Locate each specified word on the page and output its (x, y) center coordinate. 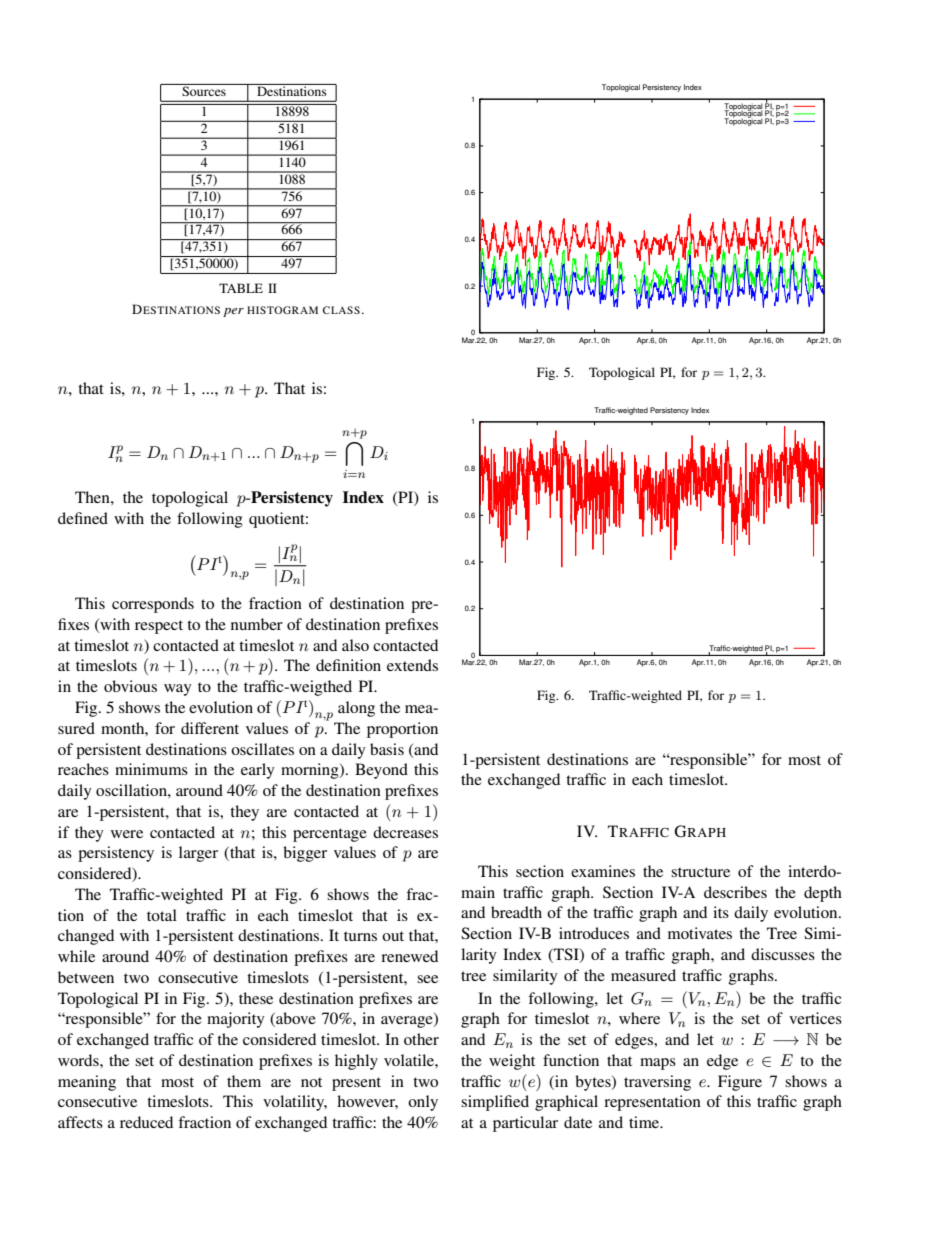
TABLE (241, 288)
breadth (516, 912)
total (162, 915)
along (356, 709)
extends (412, 665)
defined (83, 518)
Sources (204, 90)
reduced (146, 1122)
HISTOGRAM (282, 310)
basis (387, 749)
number (257, 624)
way (178, 690)
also (355, 645)
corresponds (153, 605)
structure (700, 872)
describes (735, 892)
